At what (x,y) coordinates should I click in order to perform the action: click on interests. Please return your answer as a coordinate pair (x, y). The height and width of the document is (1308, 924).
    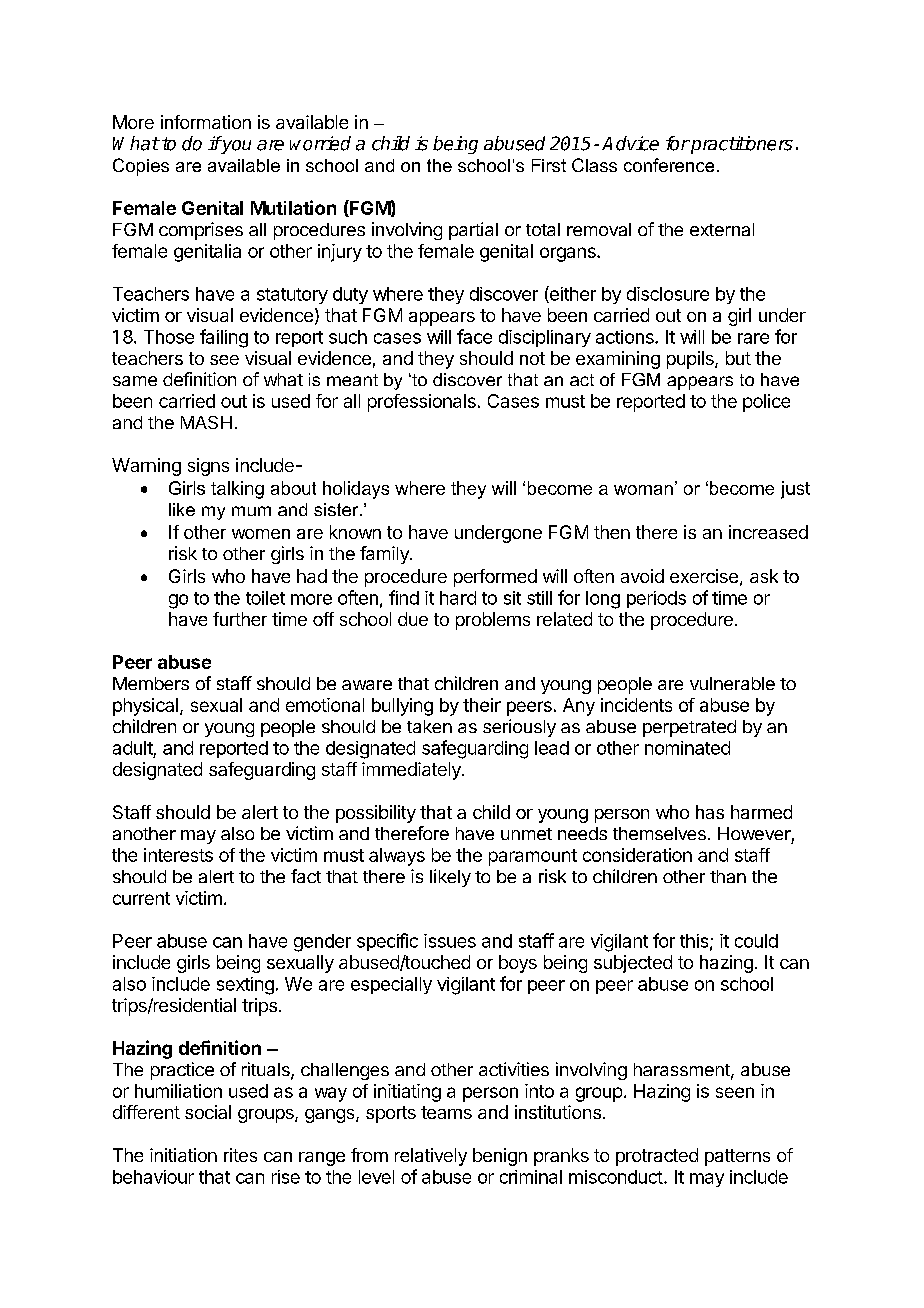
    Looking at the image, I should click on (178, 855).
